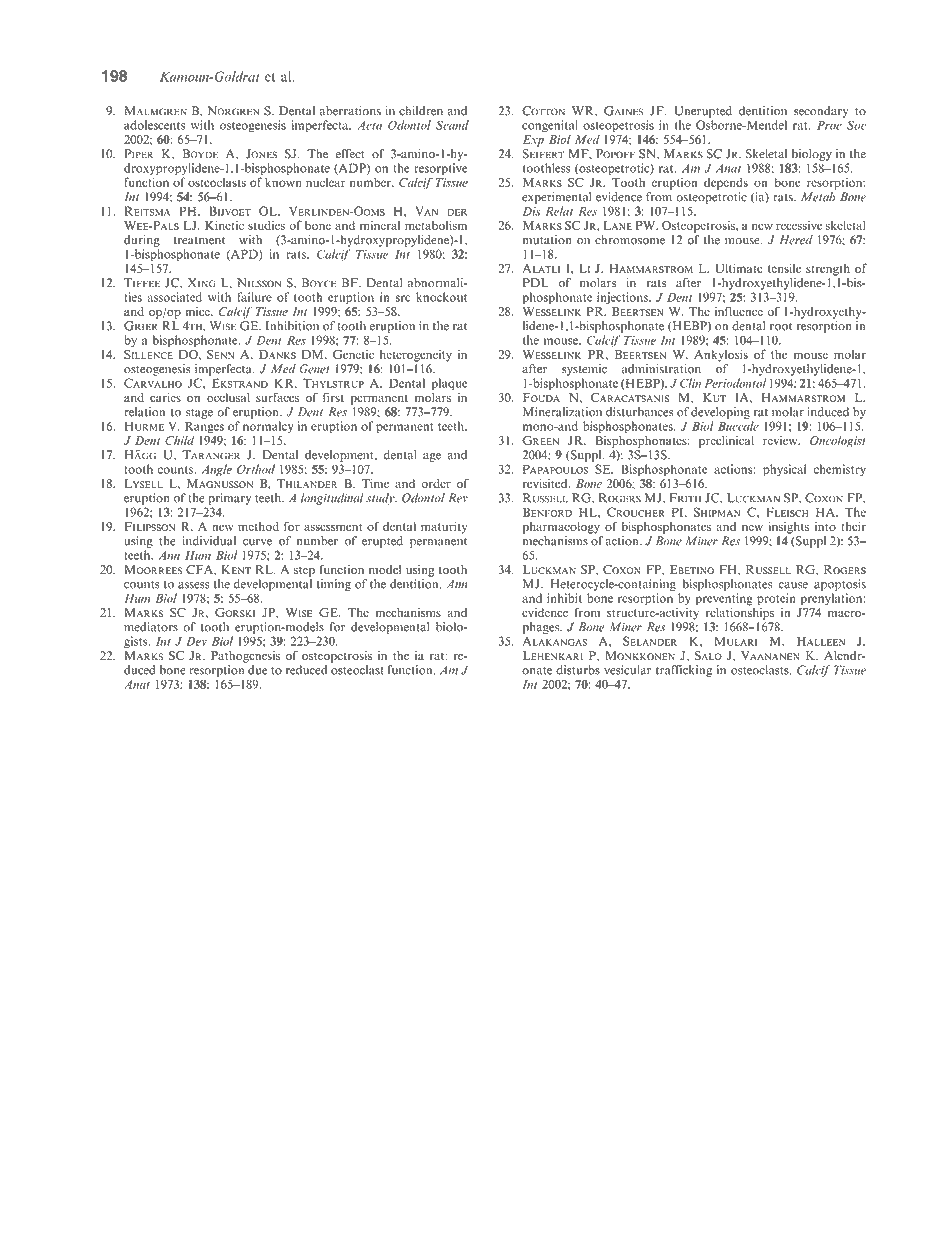  I want to click on trafficking, so click(684, 671).
